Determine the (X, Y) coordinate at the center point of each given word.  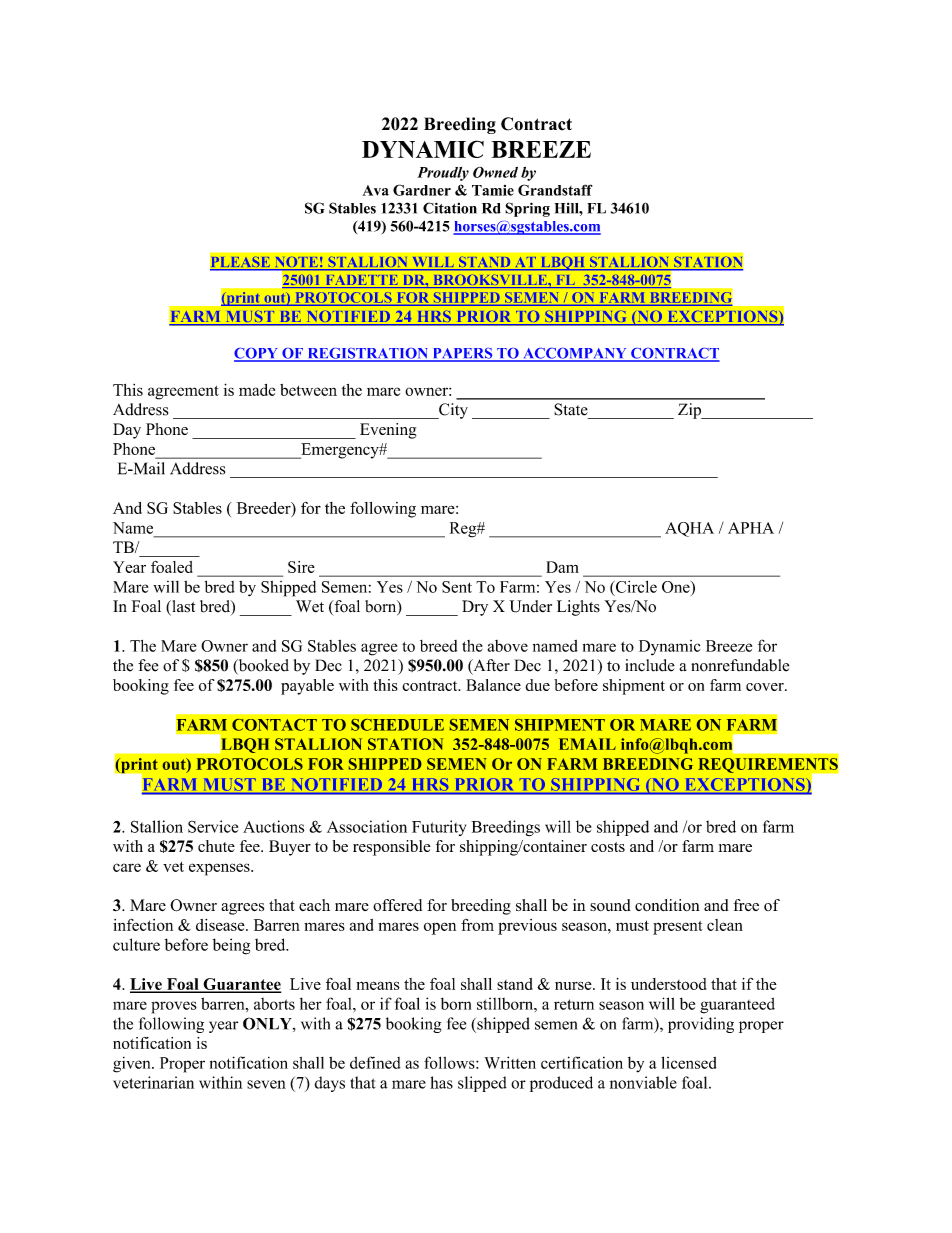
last (182, 607)
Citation (450, 208)
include (650, 665)
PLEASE (241, 263)
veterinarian (153, 1082)
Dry (475, 608)
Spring (527, 209)
